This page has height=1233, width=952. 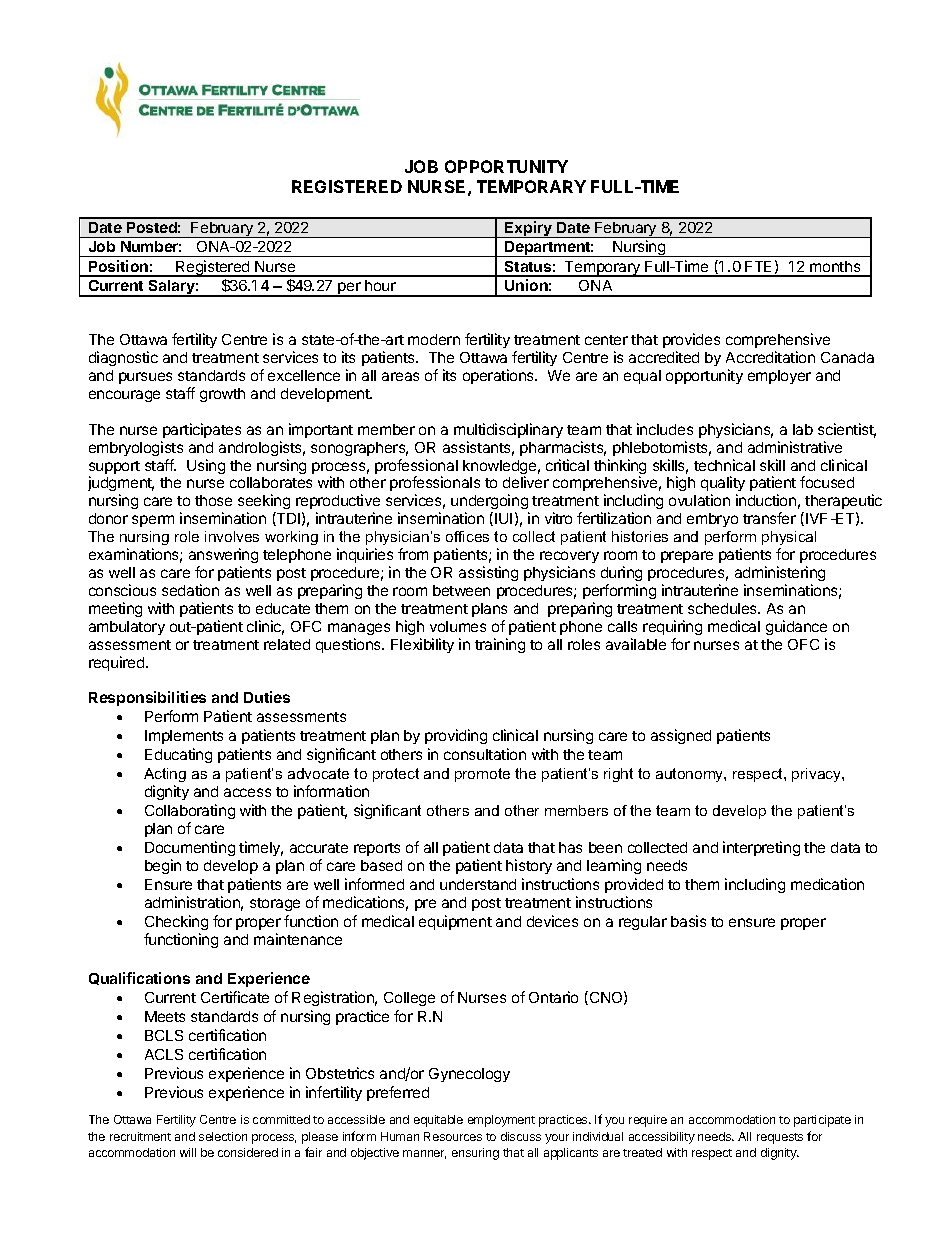 What do you see at coordinates (770, 357) in the page?
I see `Accreditation` at bounding box center [770, 357].
